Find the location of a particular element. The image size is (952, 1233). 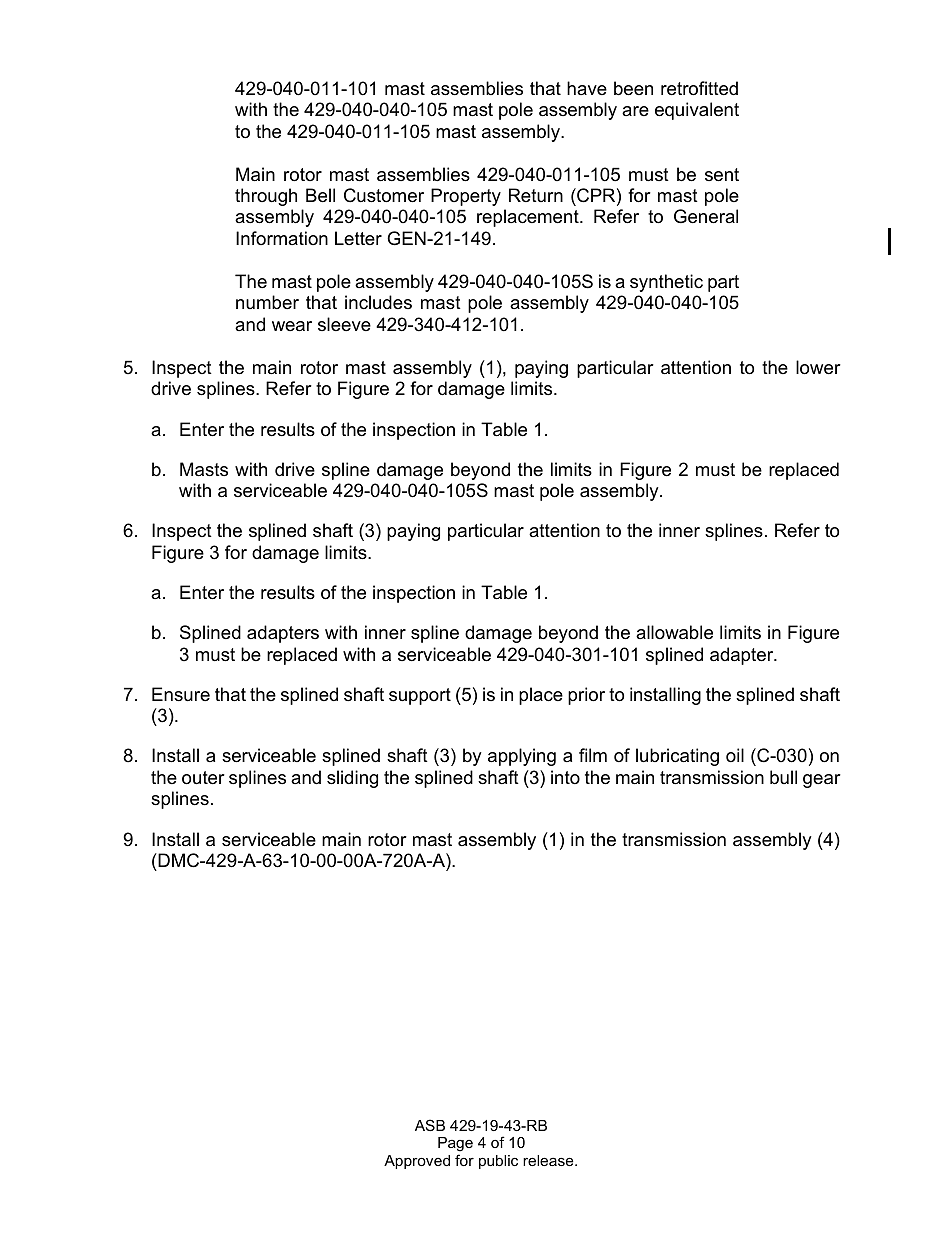

equivalent is located at coordinates (697, 111).
